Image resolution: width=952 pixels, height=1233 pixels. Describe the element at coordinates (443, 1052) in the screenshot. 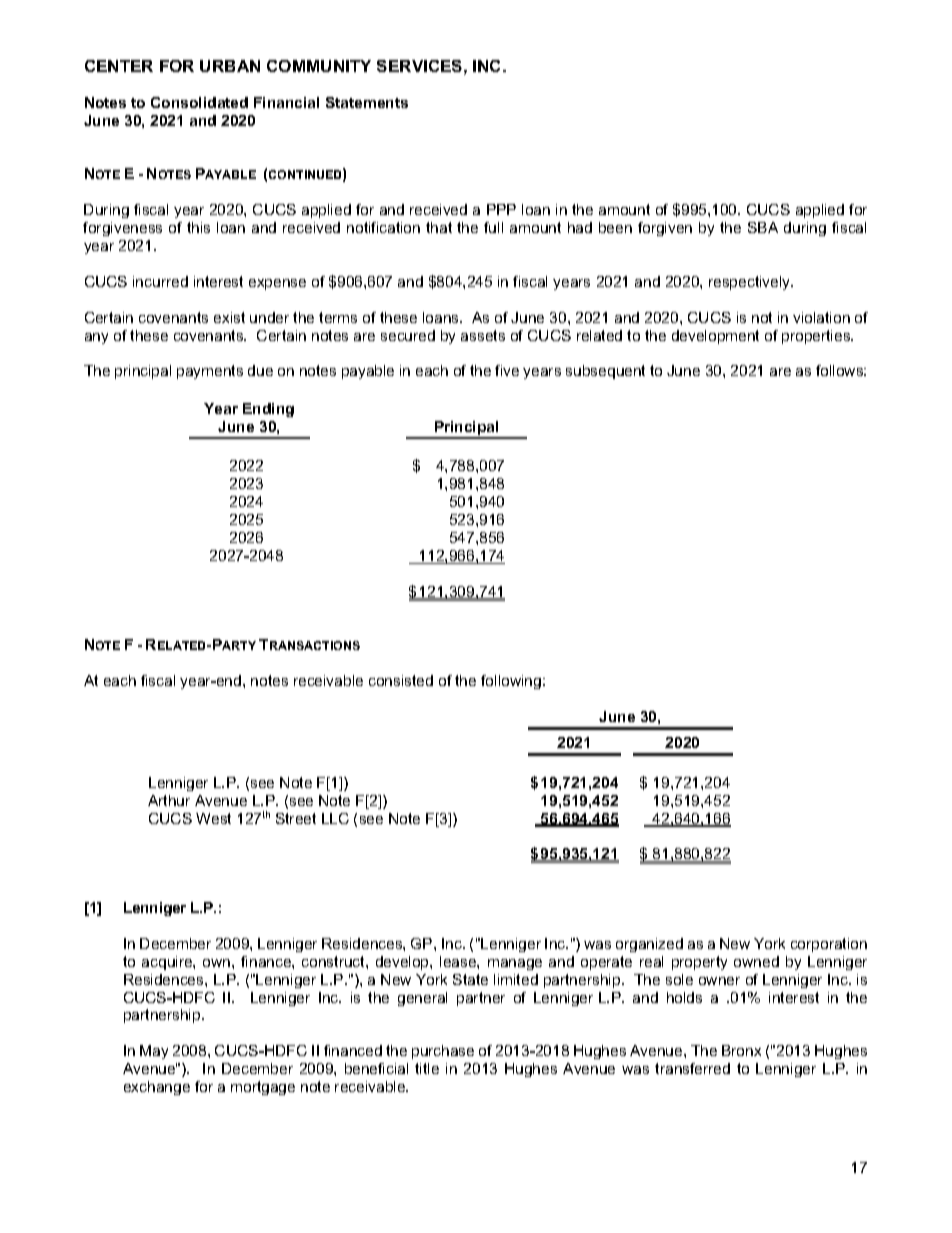

I see `purchase` at that location.
